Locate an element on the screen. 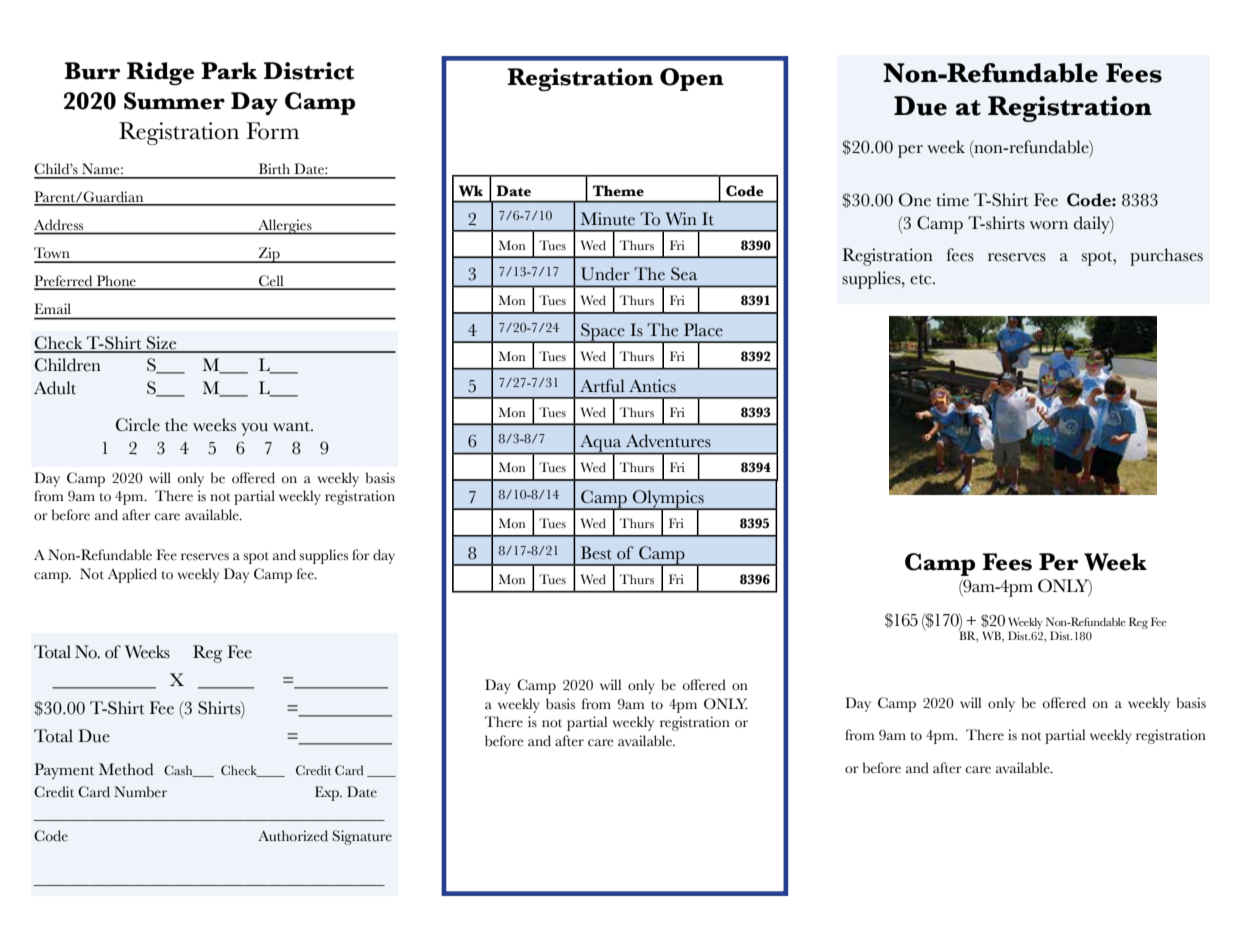 The width and height of the screenshot is (1233, 952). Olympics is located at coordinates (668, 500).
